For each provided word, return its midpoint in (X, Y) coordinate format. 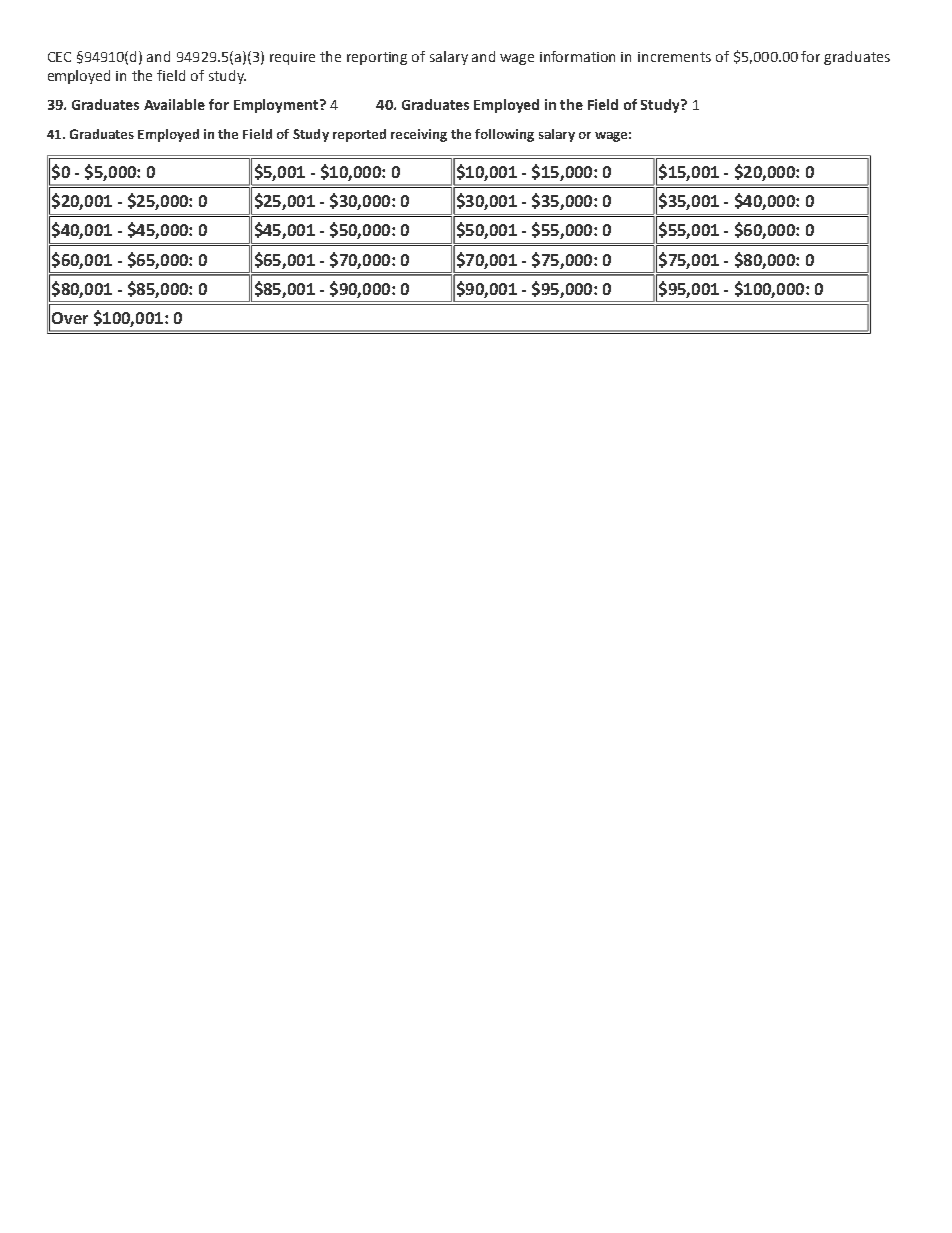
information (577, 56)
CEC (59, 57)
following (504, 135)
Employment (277, 106)
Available (174, 104)
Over (70, 318)
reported (359, 135)
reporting (377, 58)
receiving (419, 135)
